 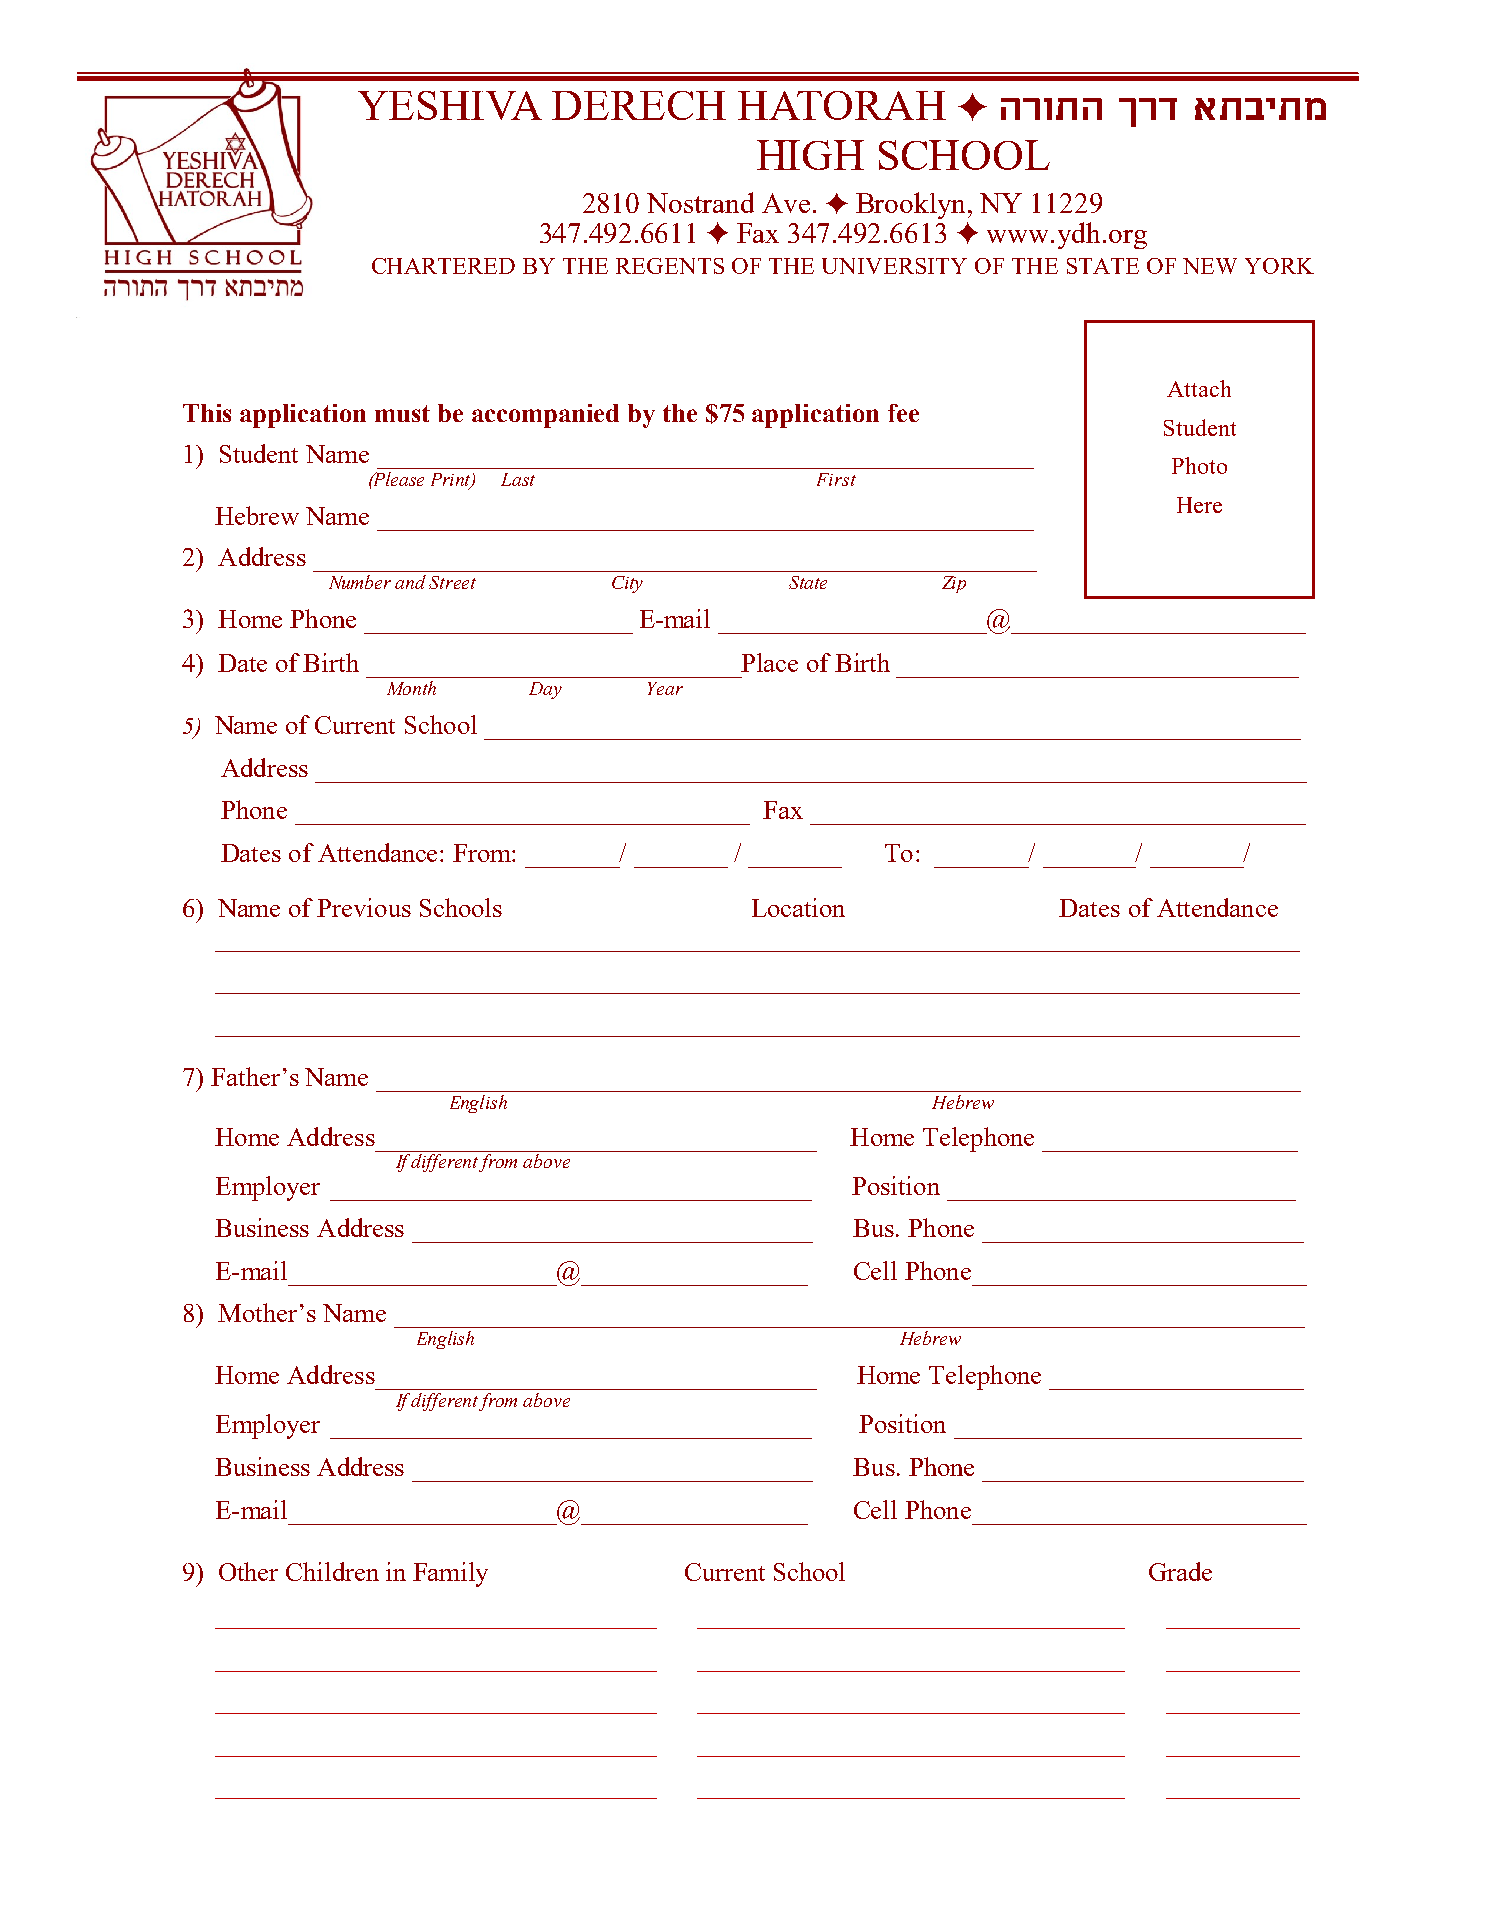 What do you see at coordinates (450, 1574) in the image?
I see `Family` at bounding box center [450, 1574].
